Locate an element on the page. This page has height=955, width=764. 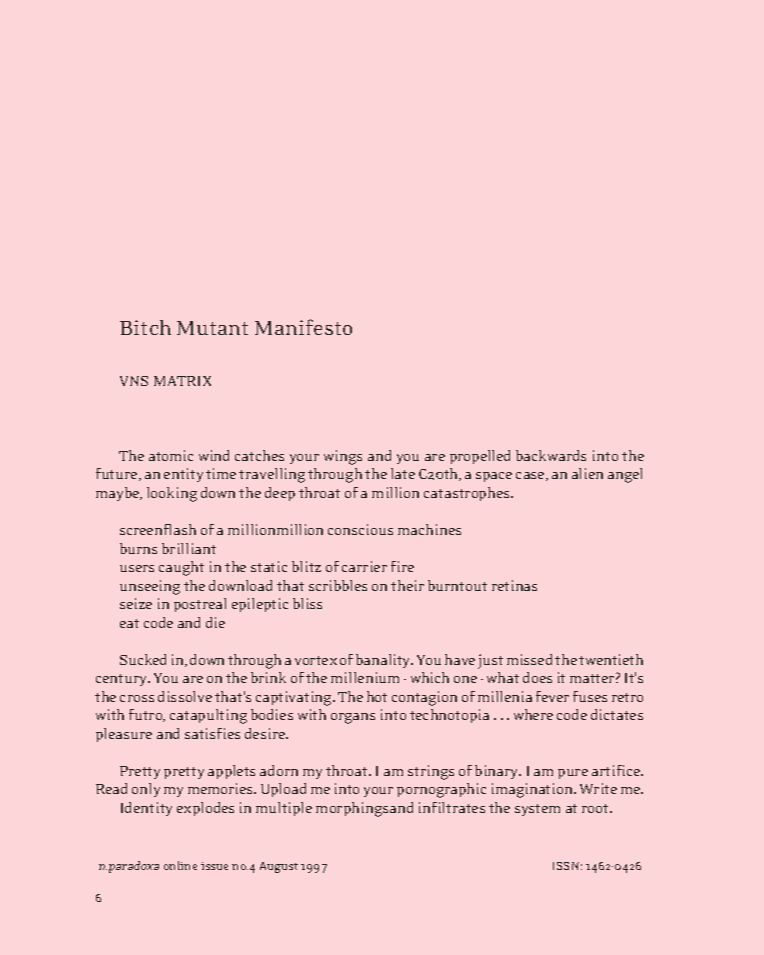
August is located at coordinates (279, 867).
